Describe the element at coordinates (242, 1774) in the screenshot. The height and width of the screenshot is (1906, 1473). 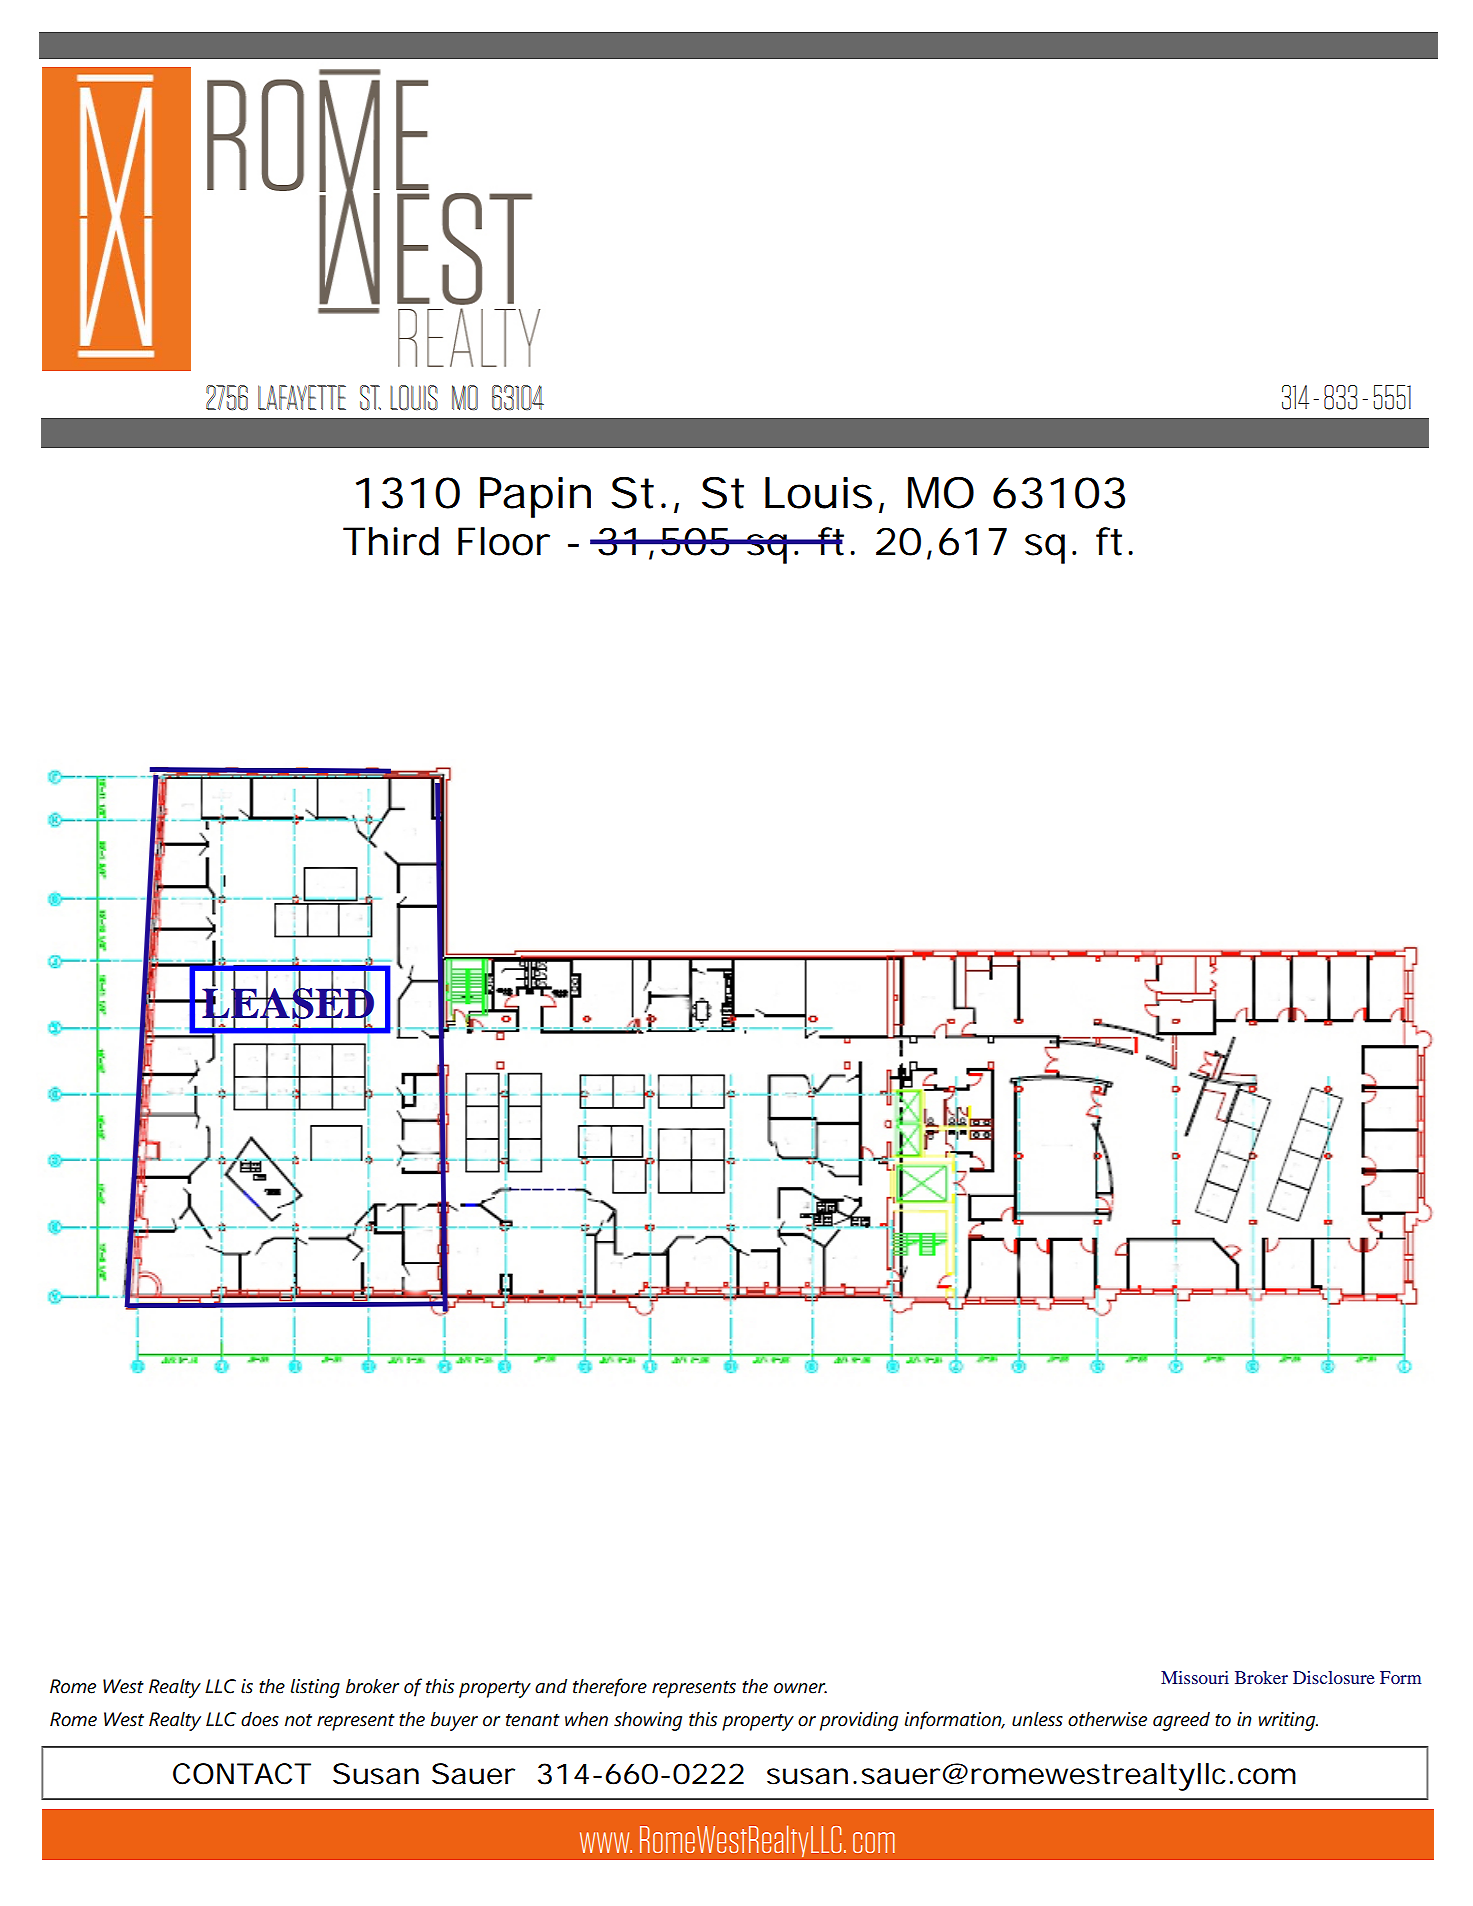
I see `CONTACT` at that location.
